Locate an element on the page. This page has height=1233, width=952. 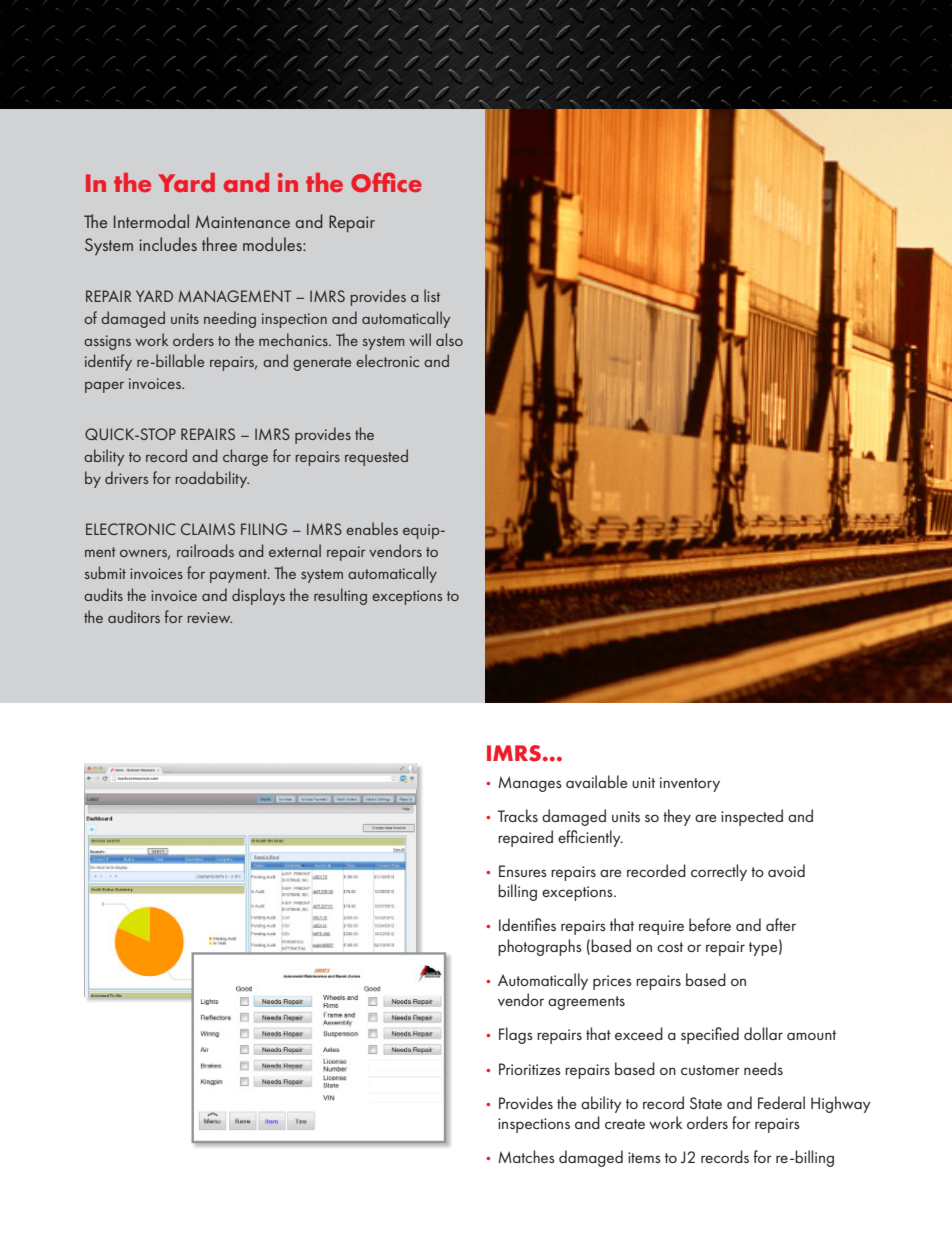
Intermodal is located at coordinates (151, 221).
